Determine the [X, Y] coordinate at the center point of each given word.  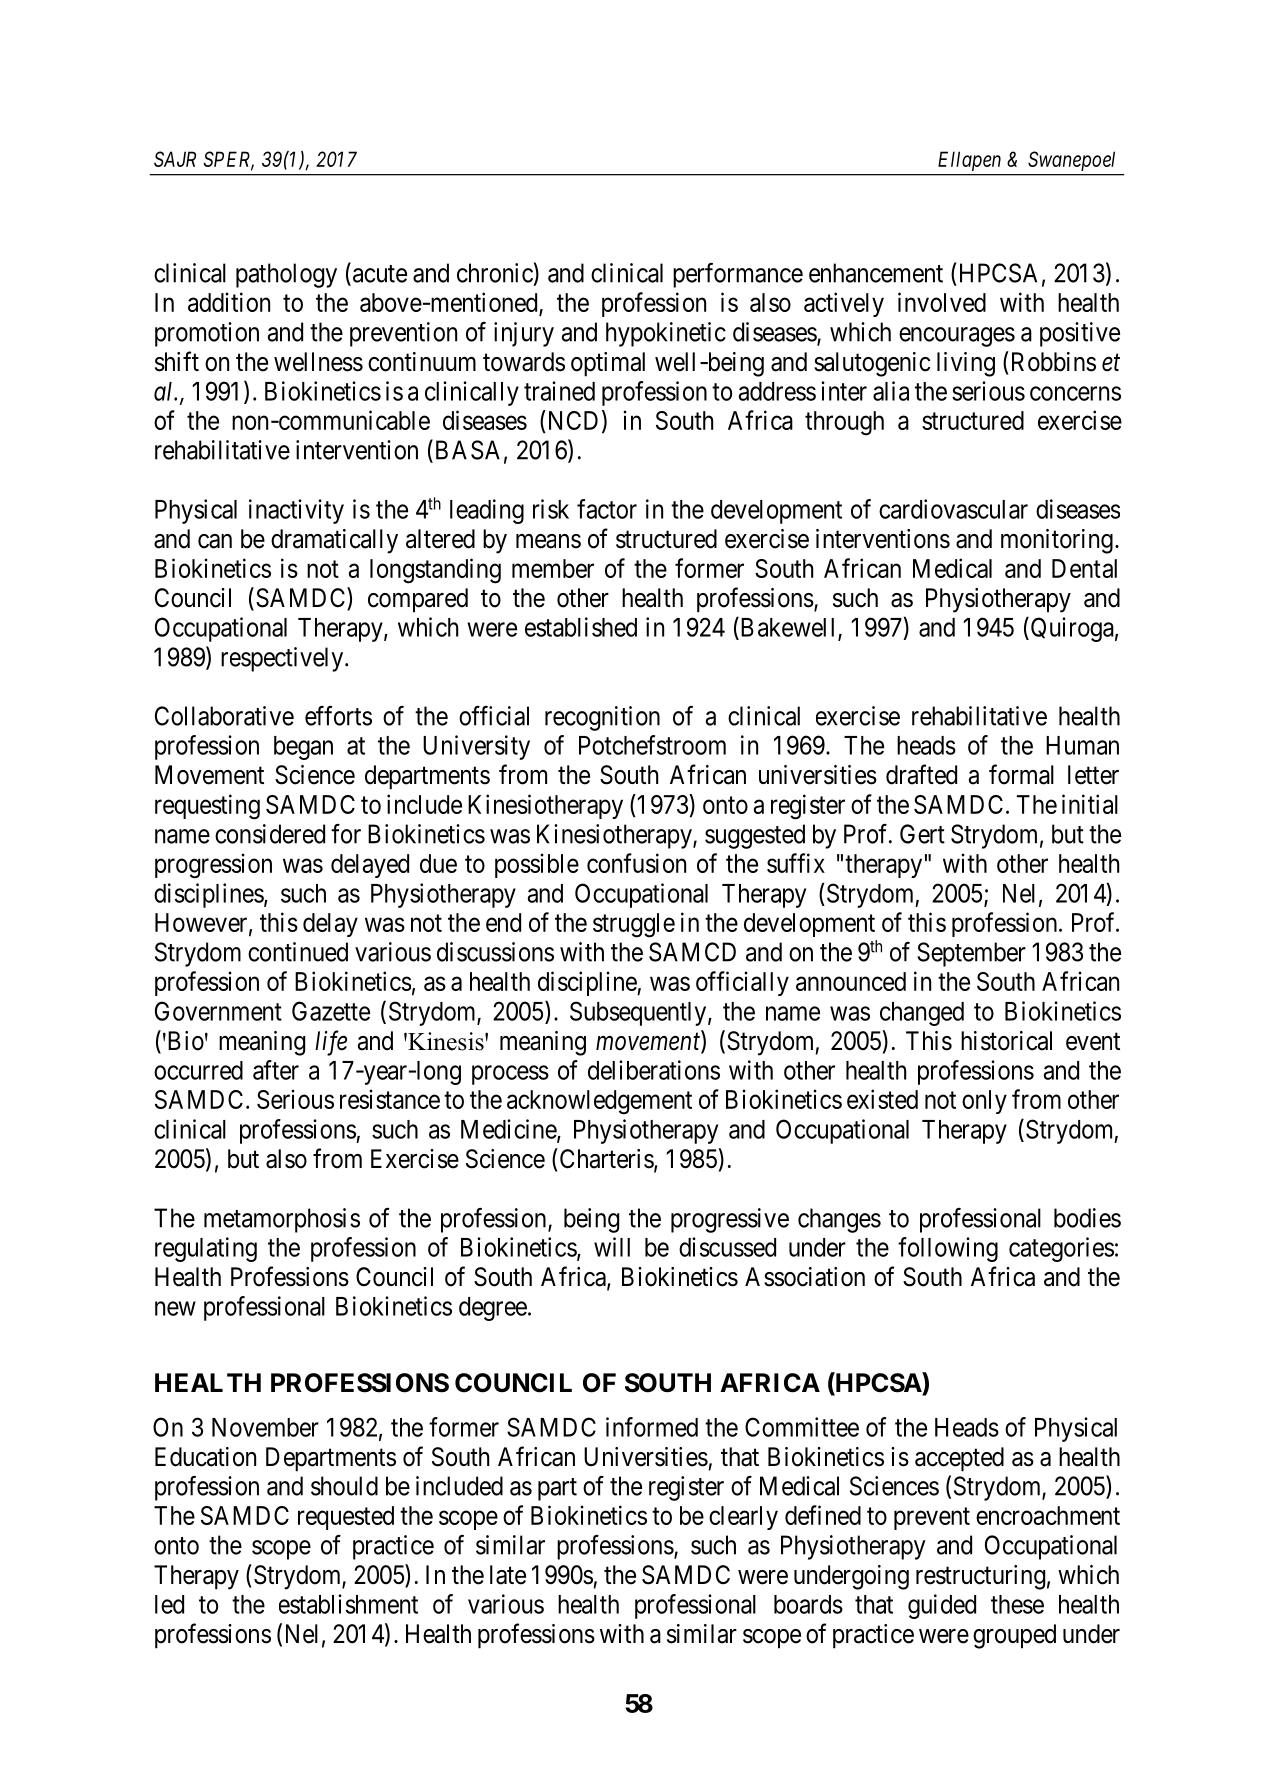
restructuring [980, 1577]
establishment [348, 1604]
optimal [608, 364]
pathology [286, 275]
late [508, 1575]
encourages [957, 337]
